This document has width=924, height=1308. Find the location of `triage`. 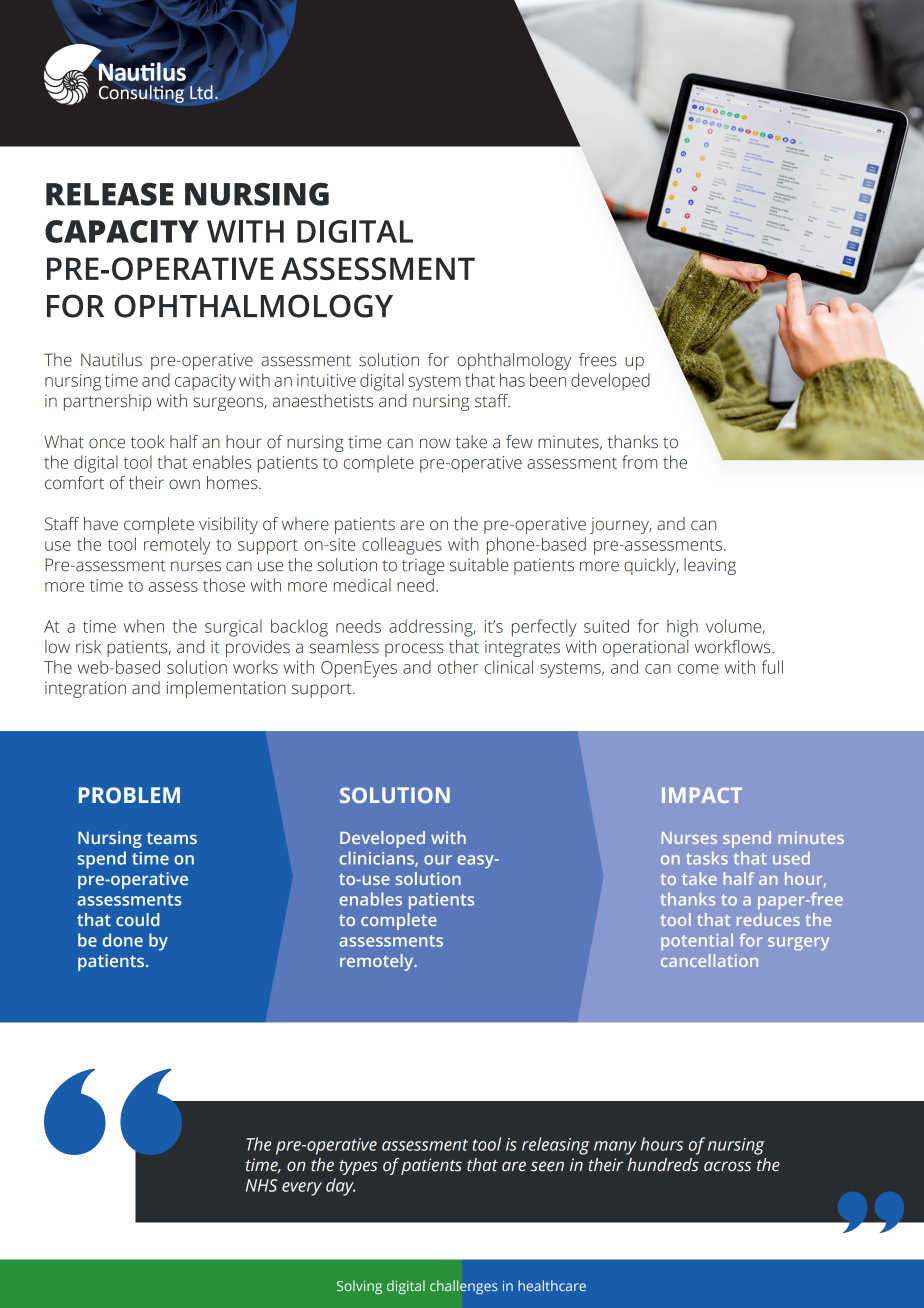

triage is located at coordinates (423, 566).
